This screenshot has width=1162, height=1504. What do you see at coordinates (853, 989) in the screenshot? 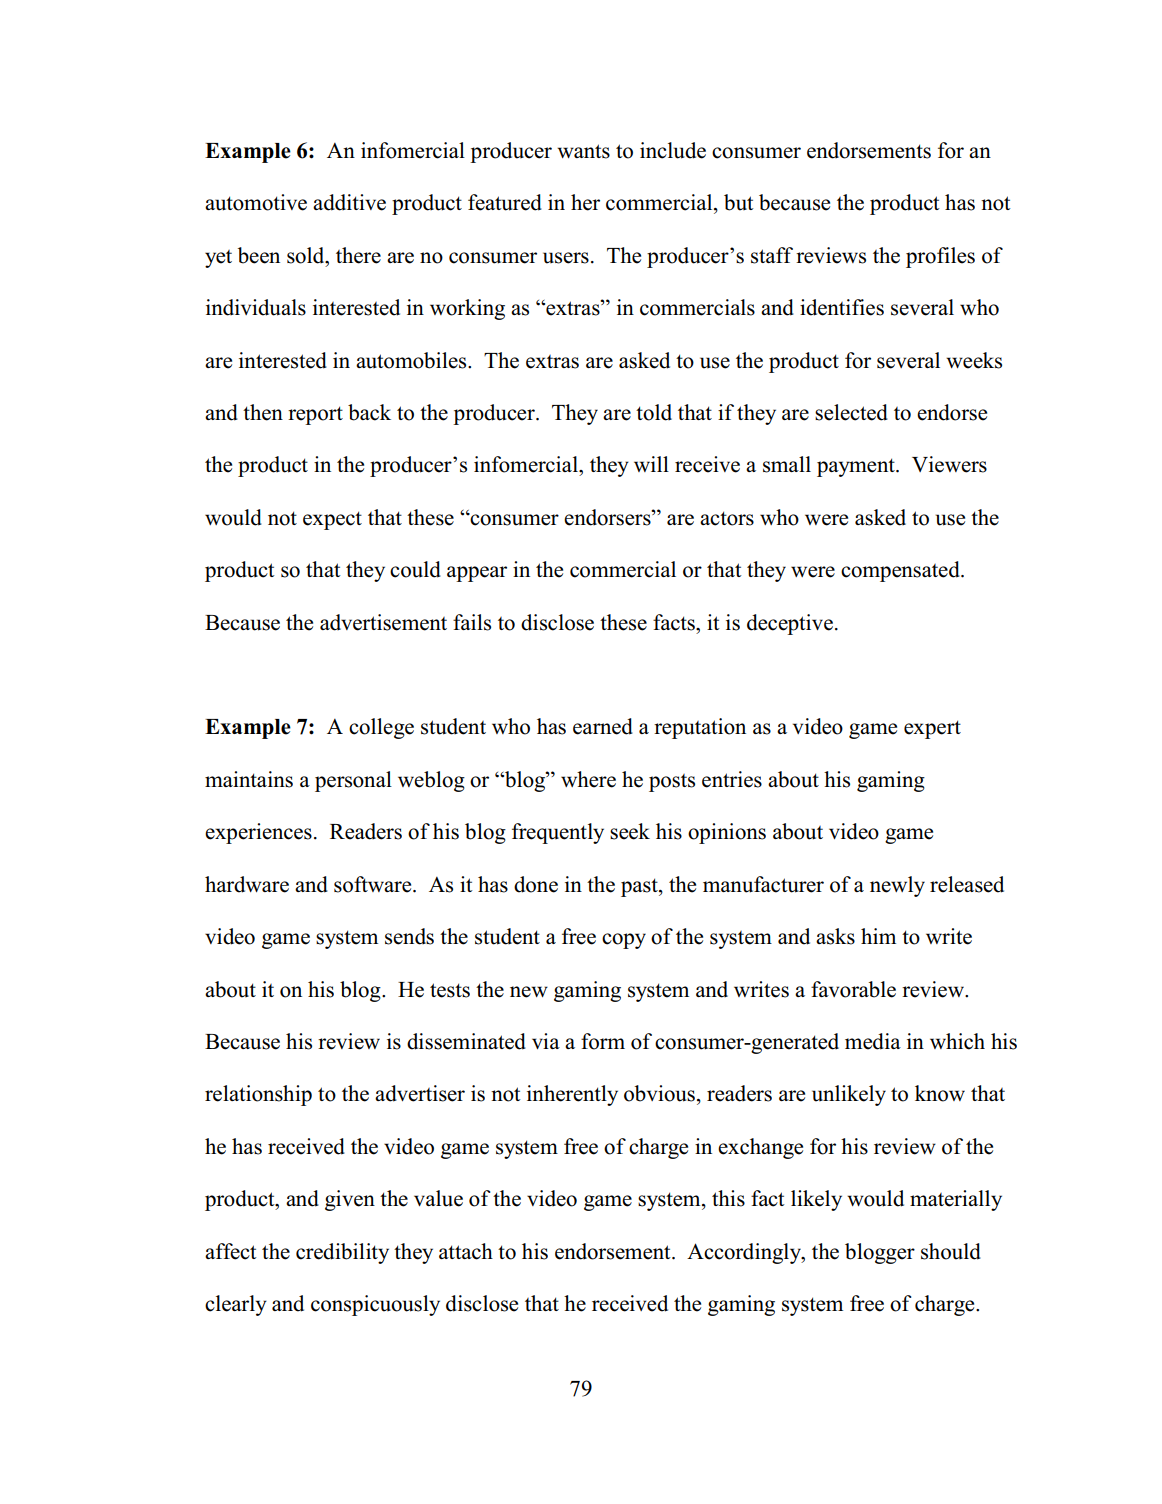
I see `favorable` at bounding box center [853, 989].
